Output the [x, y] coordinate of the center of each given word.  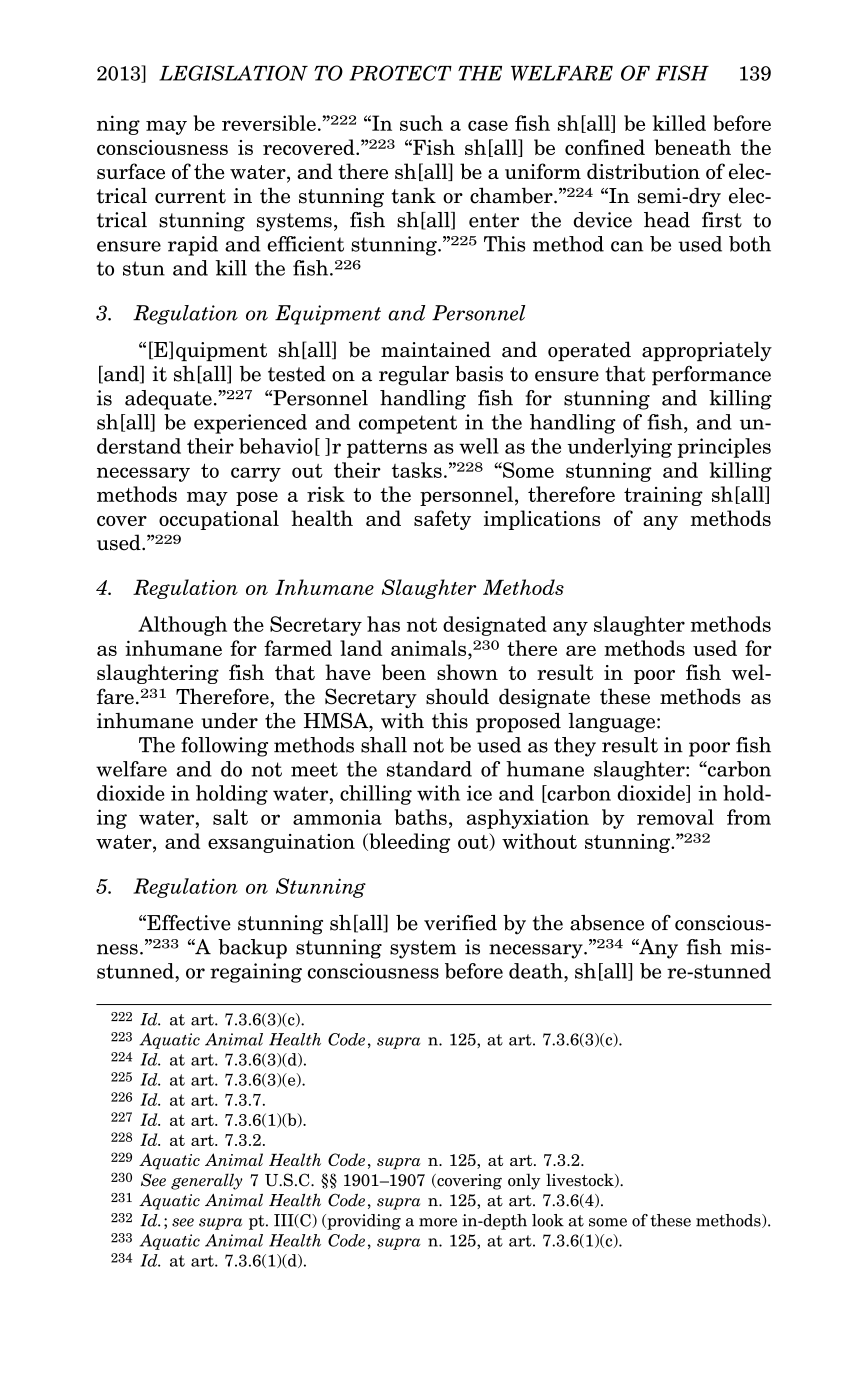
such [421, 123]
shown [467, 672]
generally [207, 1181]
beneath [692, 147]
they [575, 747]
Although [182, 626]
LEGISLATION [233, 73]
